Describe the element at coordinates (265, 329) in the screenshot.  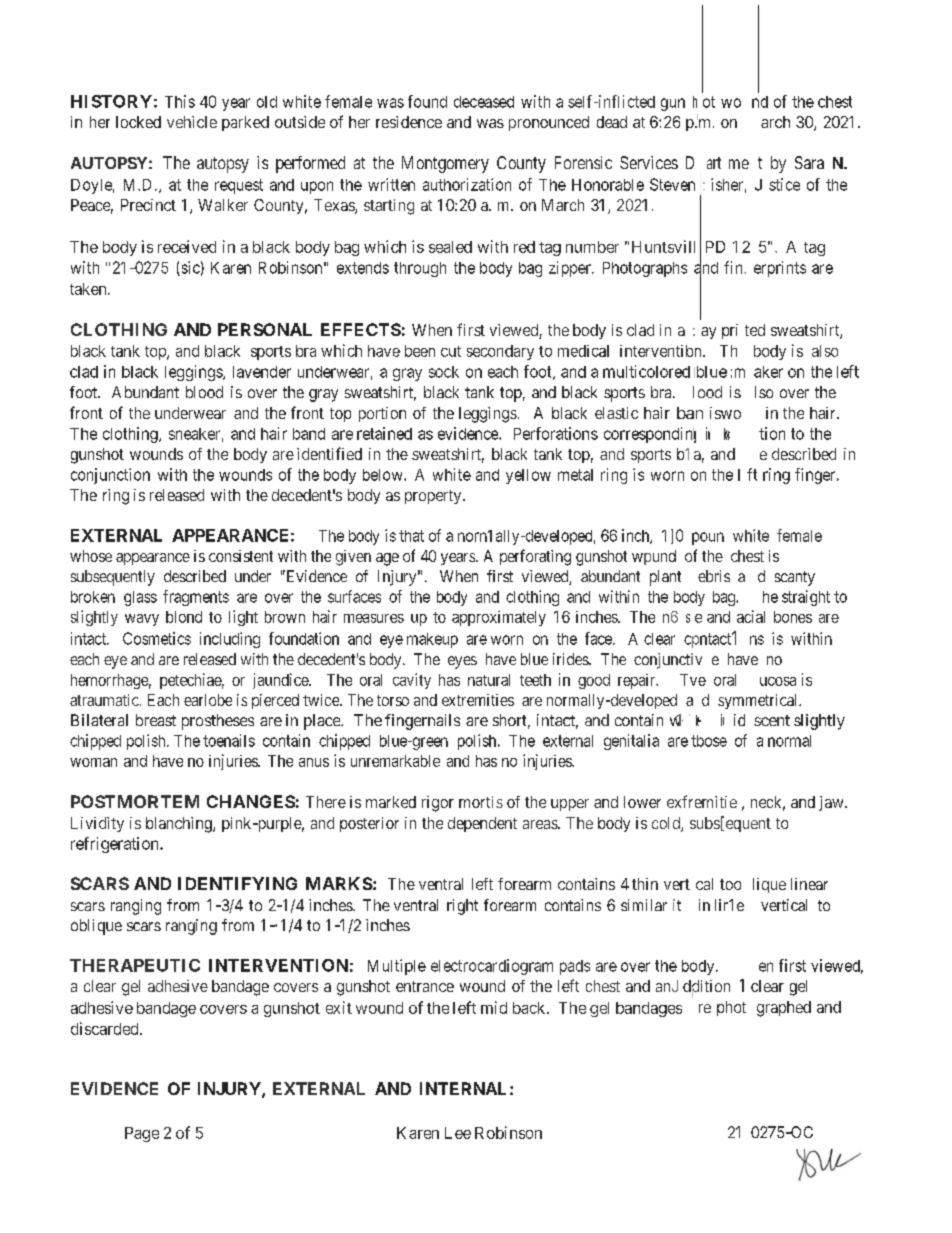
I see `PERSONAL` at that location.
